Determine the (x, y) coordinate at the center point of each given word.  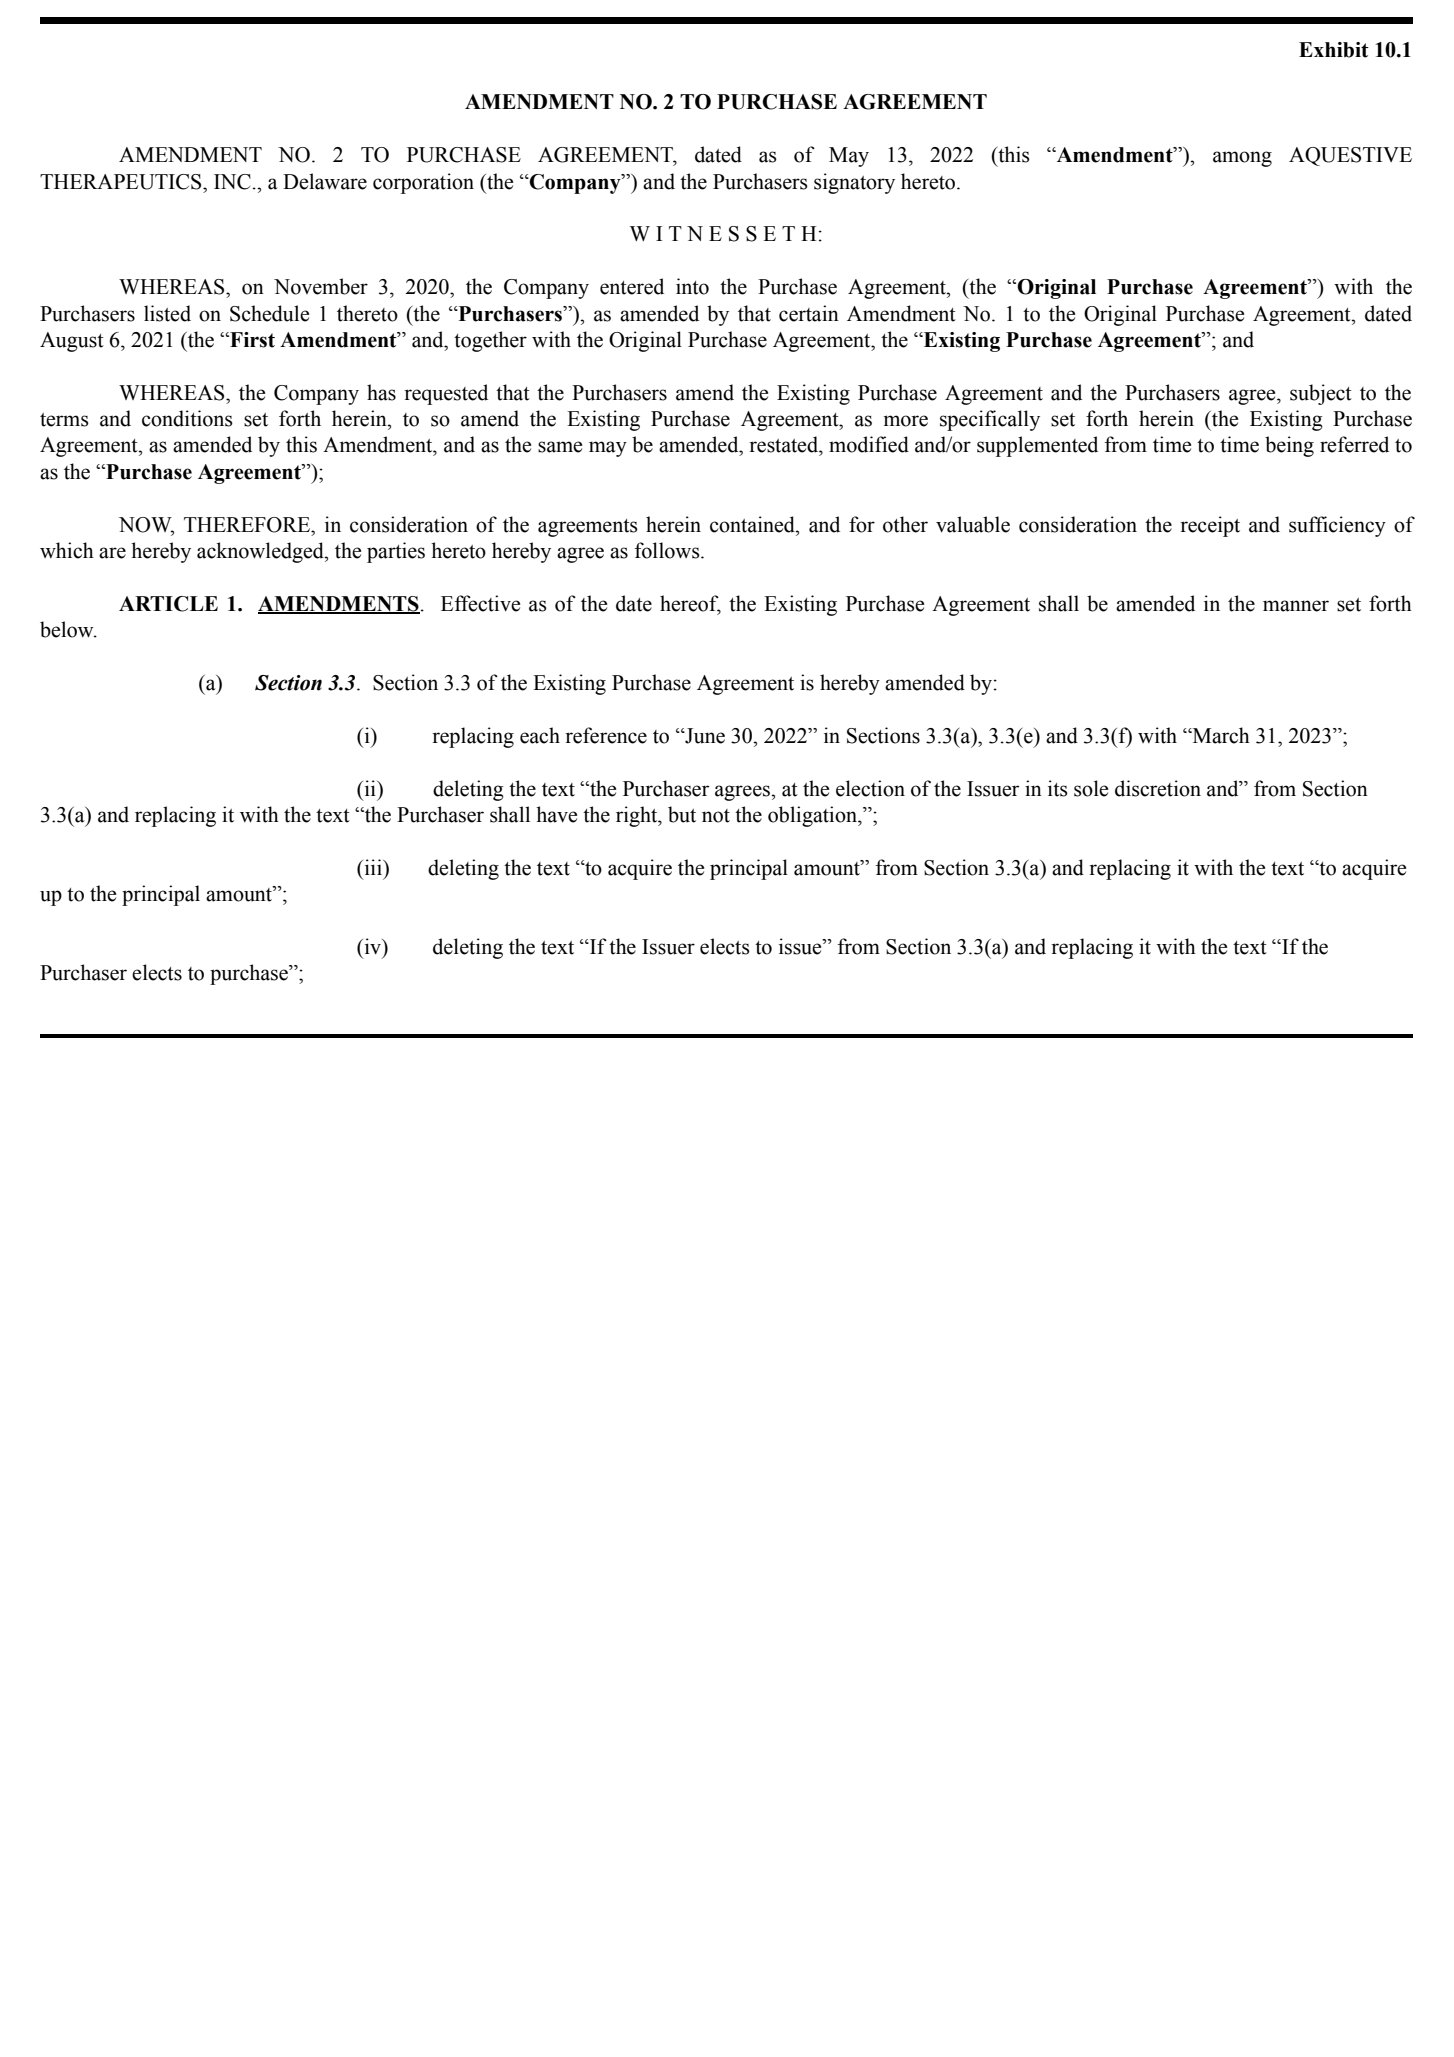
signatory (854, 183)
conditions (187, 418)
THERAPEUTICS (122, 182)
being (1289, 446)
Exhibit (1334, 50)
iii (373, 867)
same (560, 447)
